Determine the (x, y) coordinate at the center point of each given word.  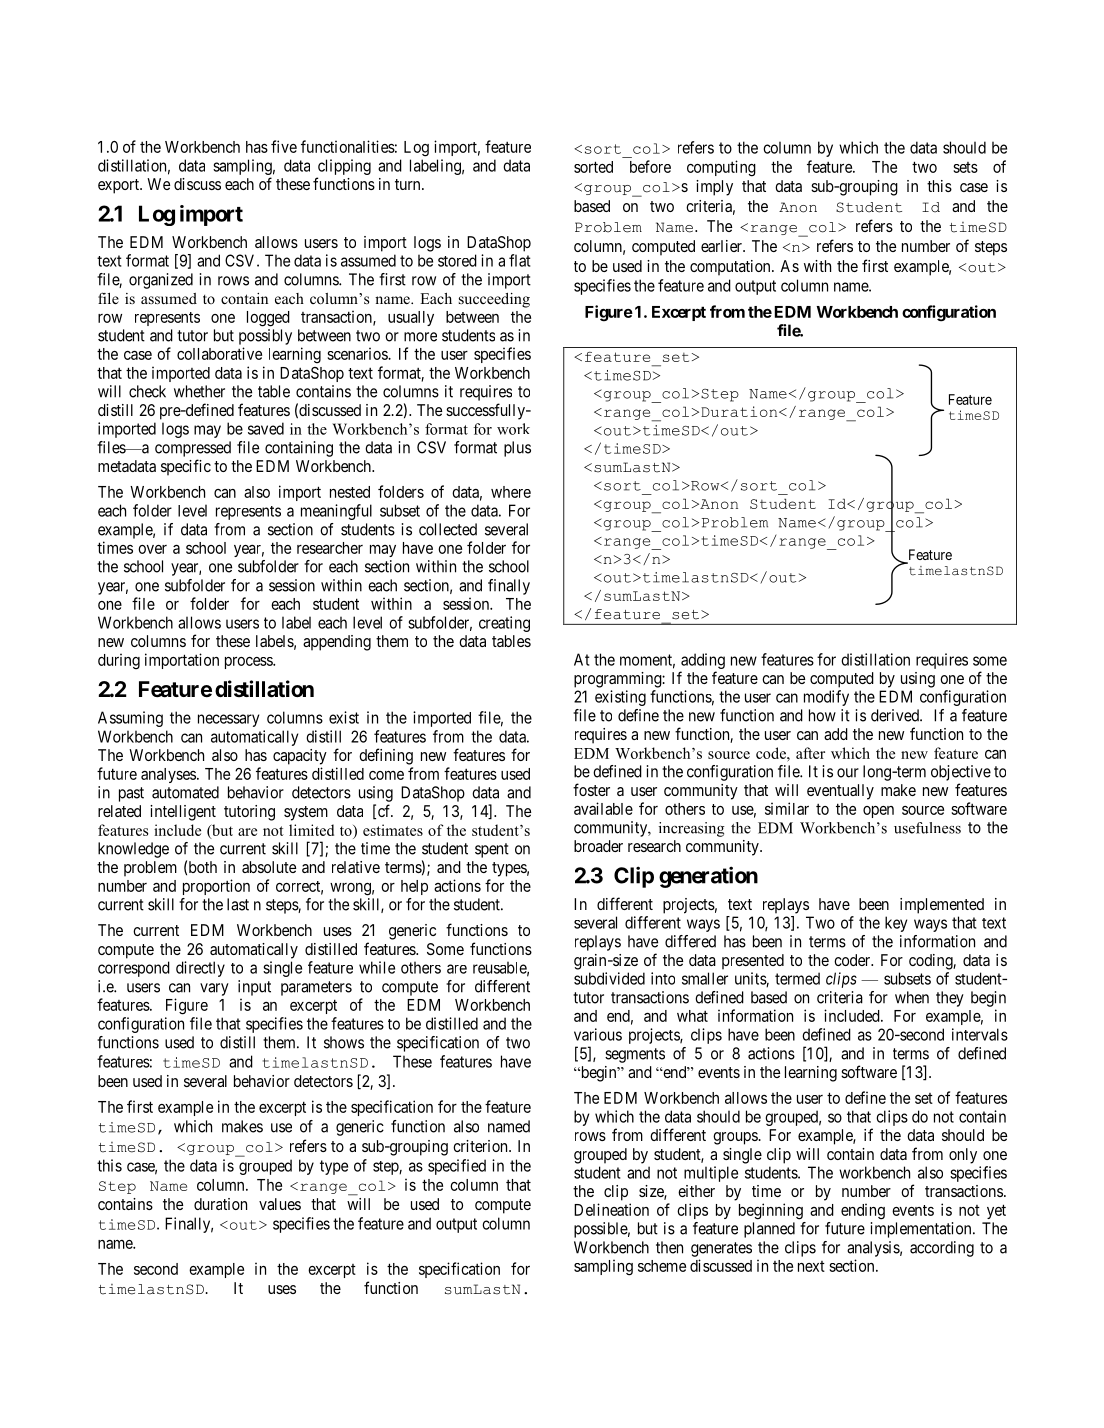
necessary (228, 720)
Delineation (611, 1209)
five (284, 146)
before (650, 166)
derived (896, 715)
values (280, 1204)
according (942, 1249)
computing (721, 168)
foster (591, 789)
